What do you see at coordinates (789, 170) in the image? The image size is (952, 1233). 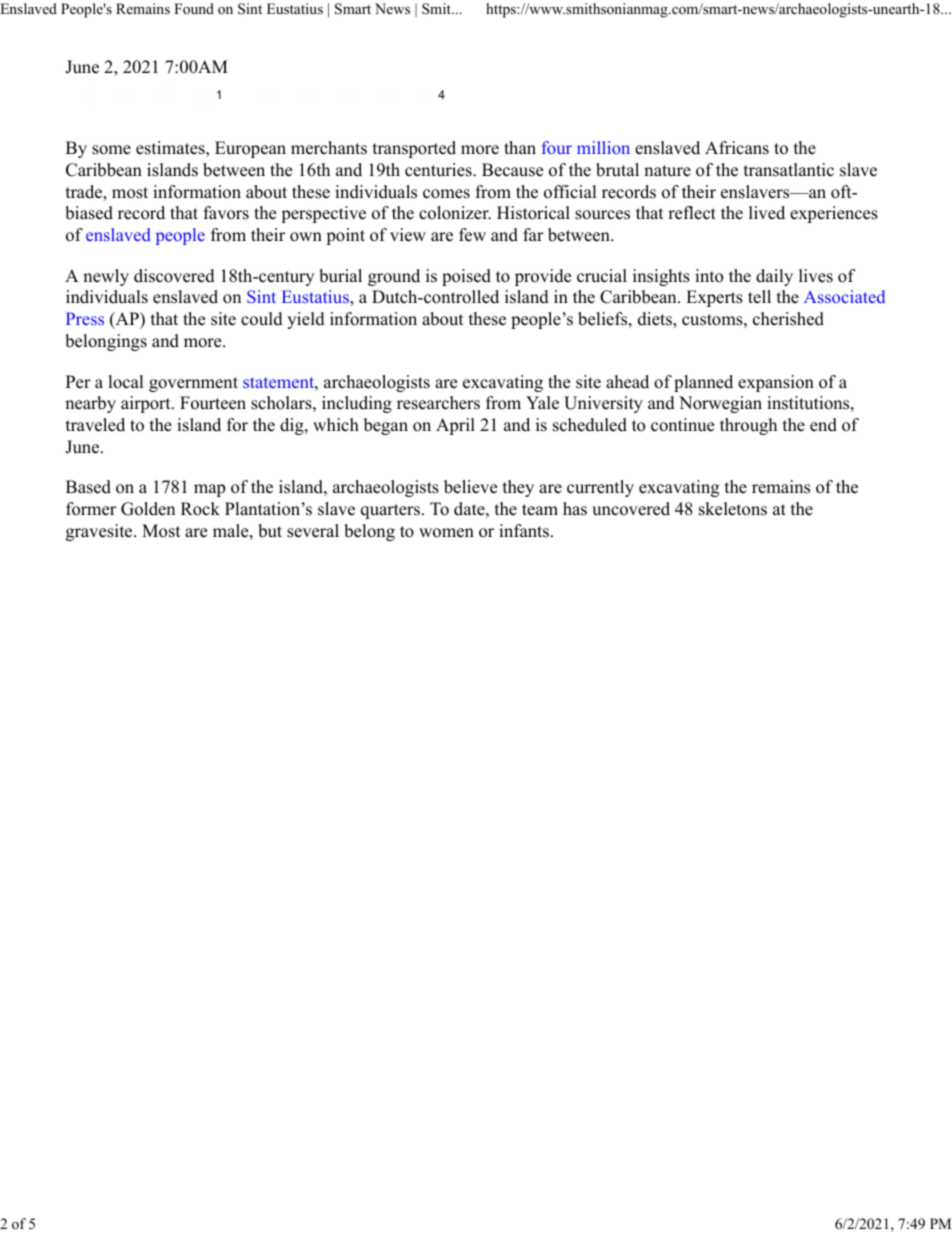 I see `transatlantic` at bounding box center [789, 170].
